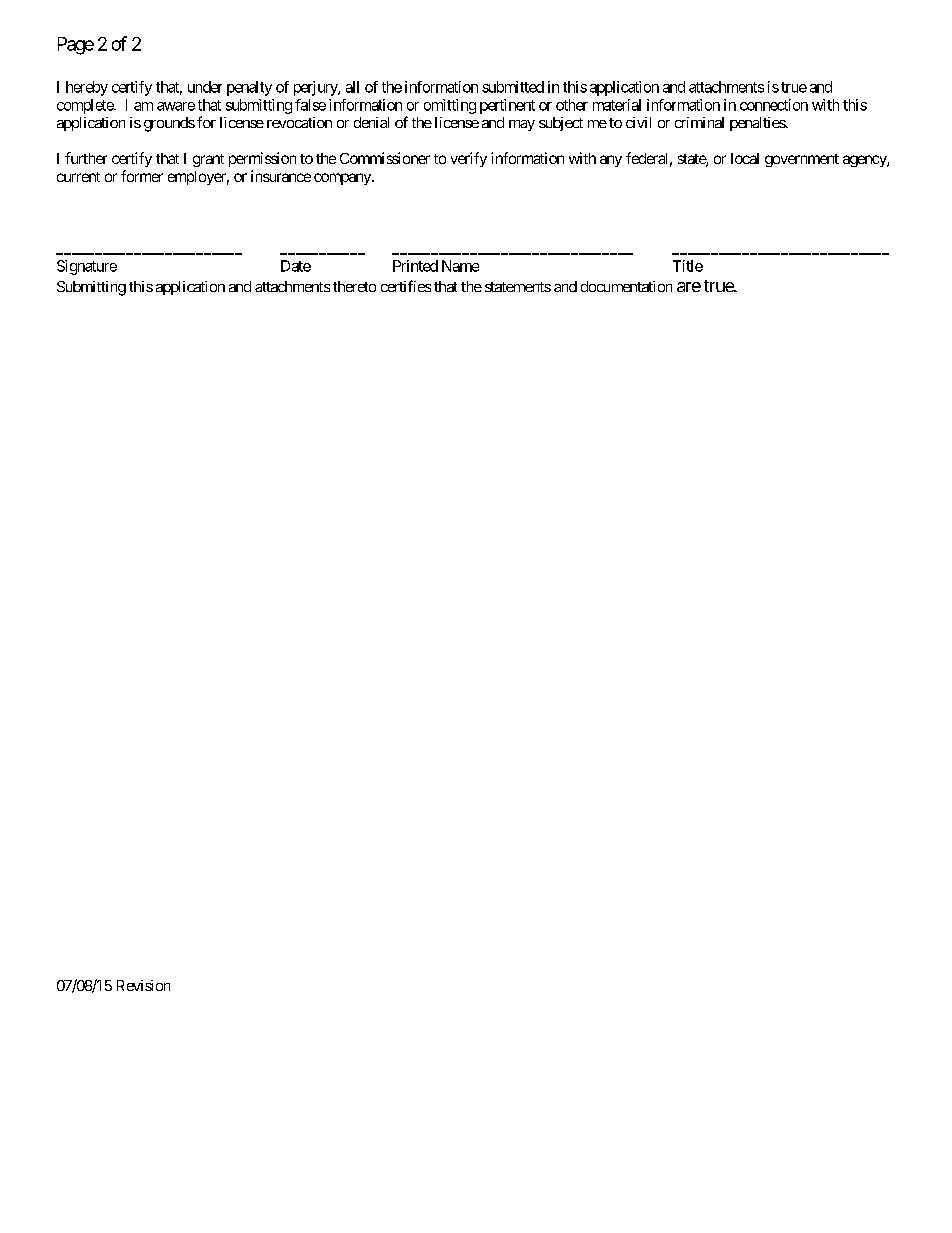  Describe the element at coordinates (460, 266) in the screenshot. I see `Name` at that location.
